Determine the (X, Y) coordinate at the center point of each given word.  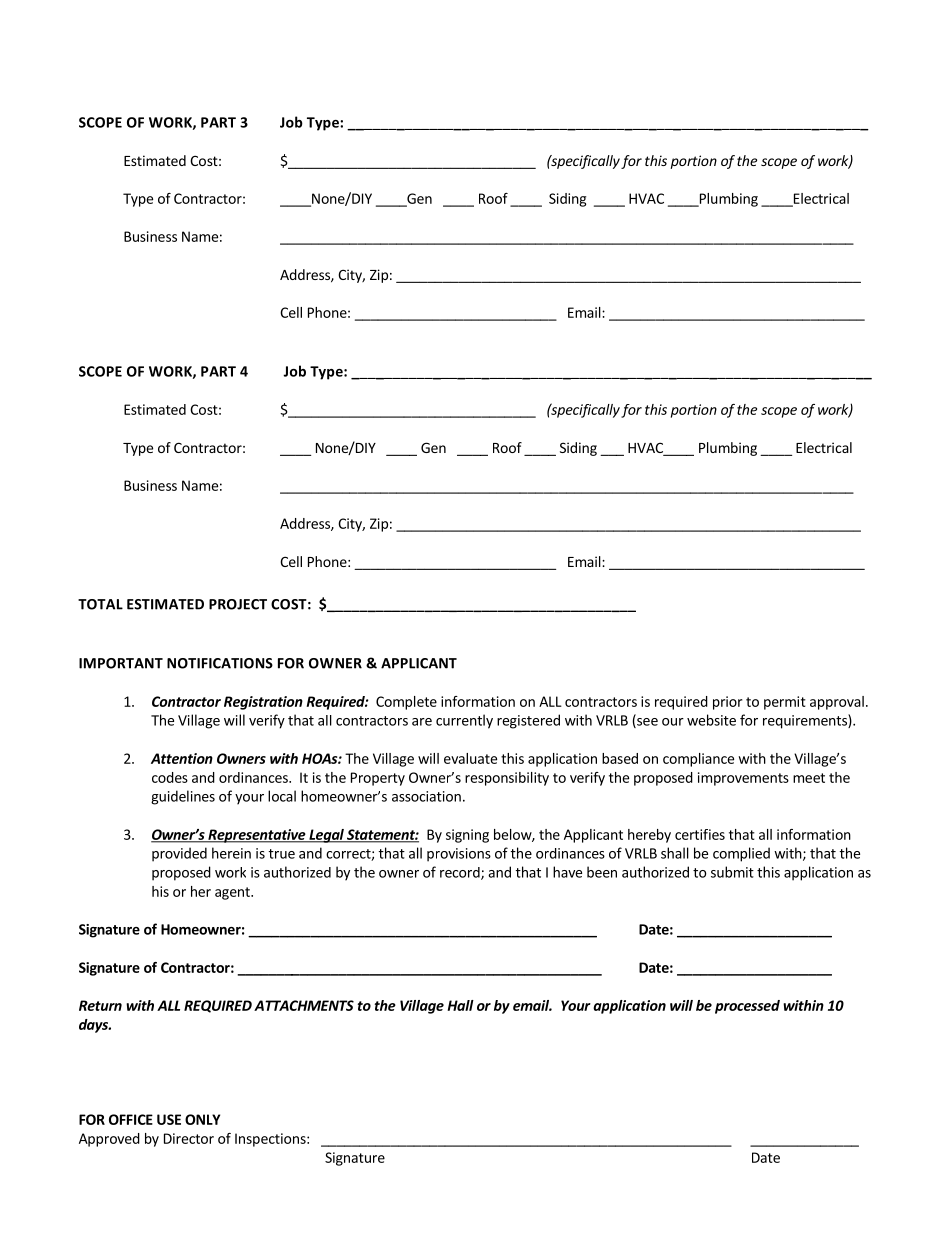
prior (727, 703)
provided (179, 854)
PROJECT (238, 604)
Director (189, 1138)
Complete (406, 703)
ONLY (202, 1119)
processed (747, 1007)
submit (732, 872)
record (461, 873)
